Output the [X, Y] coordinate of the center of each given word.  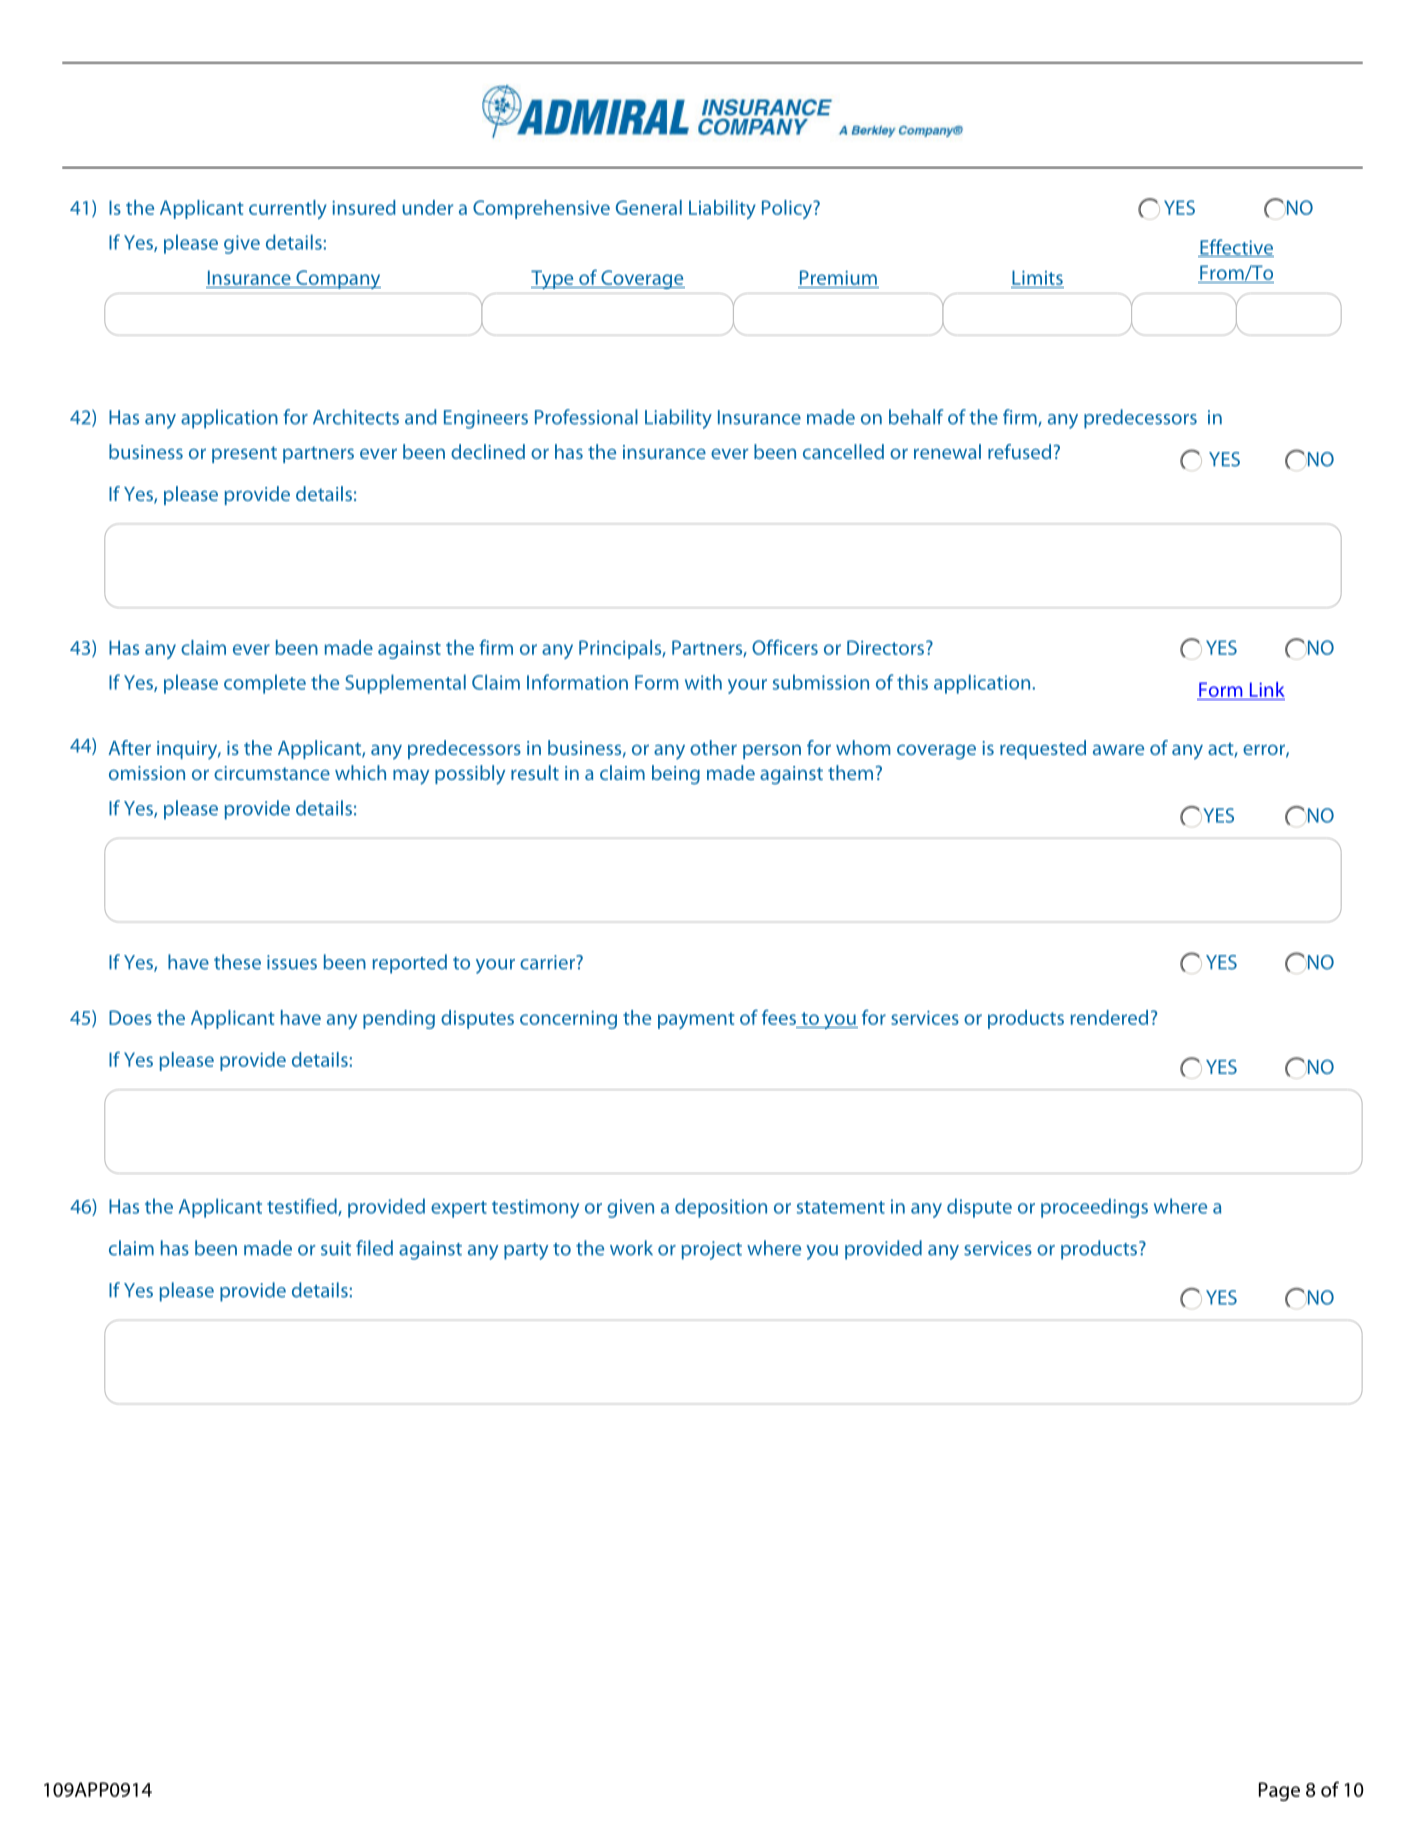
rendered [1109, 1017]
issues [292, 962]
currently [288, 209]
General [649, 207]
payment [696, 1020]
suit [336, 1248]
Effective [1236, 248]
